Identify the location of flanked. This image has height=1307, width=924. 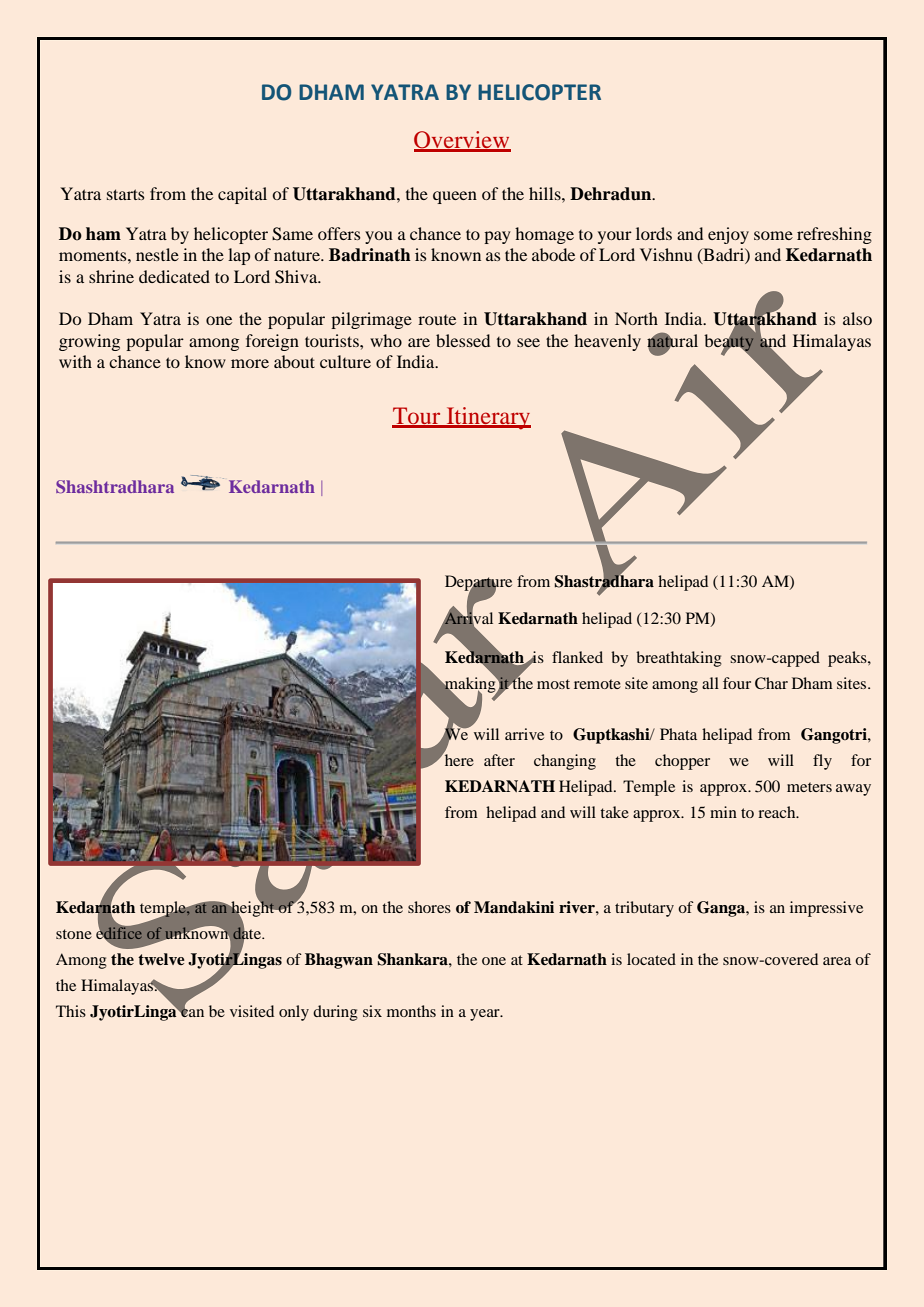
(577, 657).
